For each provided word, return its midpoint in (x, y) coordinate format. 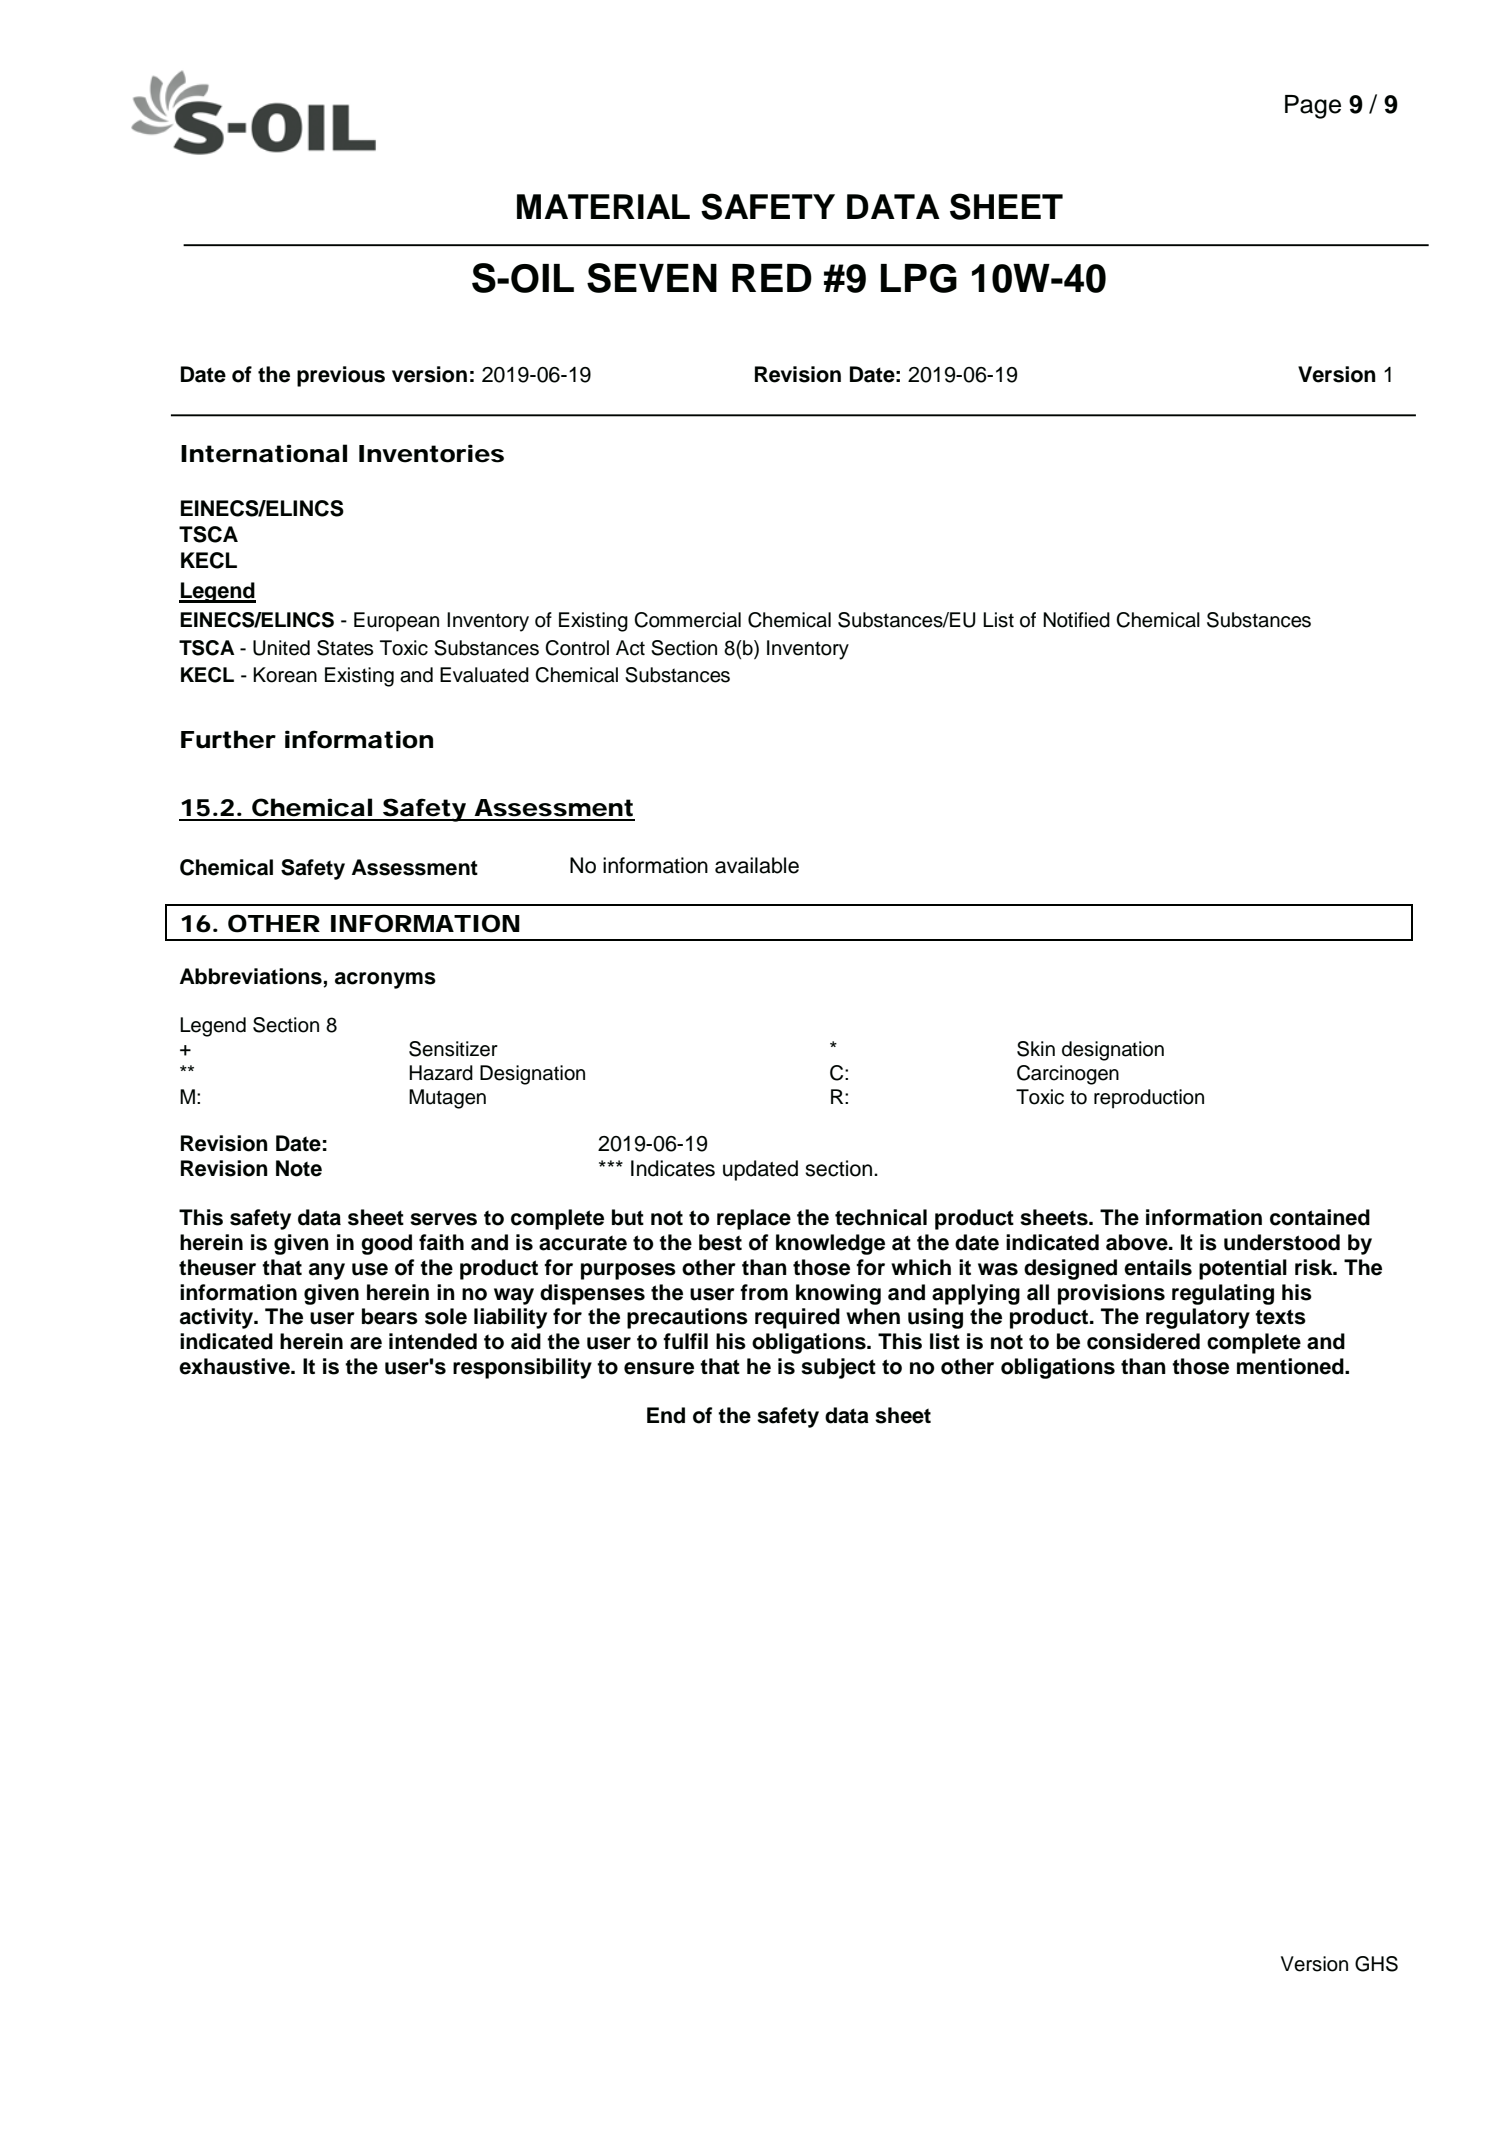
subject (838, 1368)
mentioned (1291, 1366)
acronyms (385, 980)
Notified (1076, 620)
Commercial (687, 620)
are (366, 1343)
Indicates (673, 1168)
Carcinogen (1068, 1075)
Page (1313, 107)
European (396, 622)
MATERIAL (603, 206)
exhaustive (235, 1366)
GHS (1376, 1964)
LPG (919, 278)
